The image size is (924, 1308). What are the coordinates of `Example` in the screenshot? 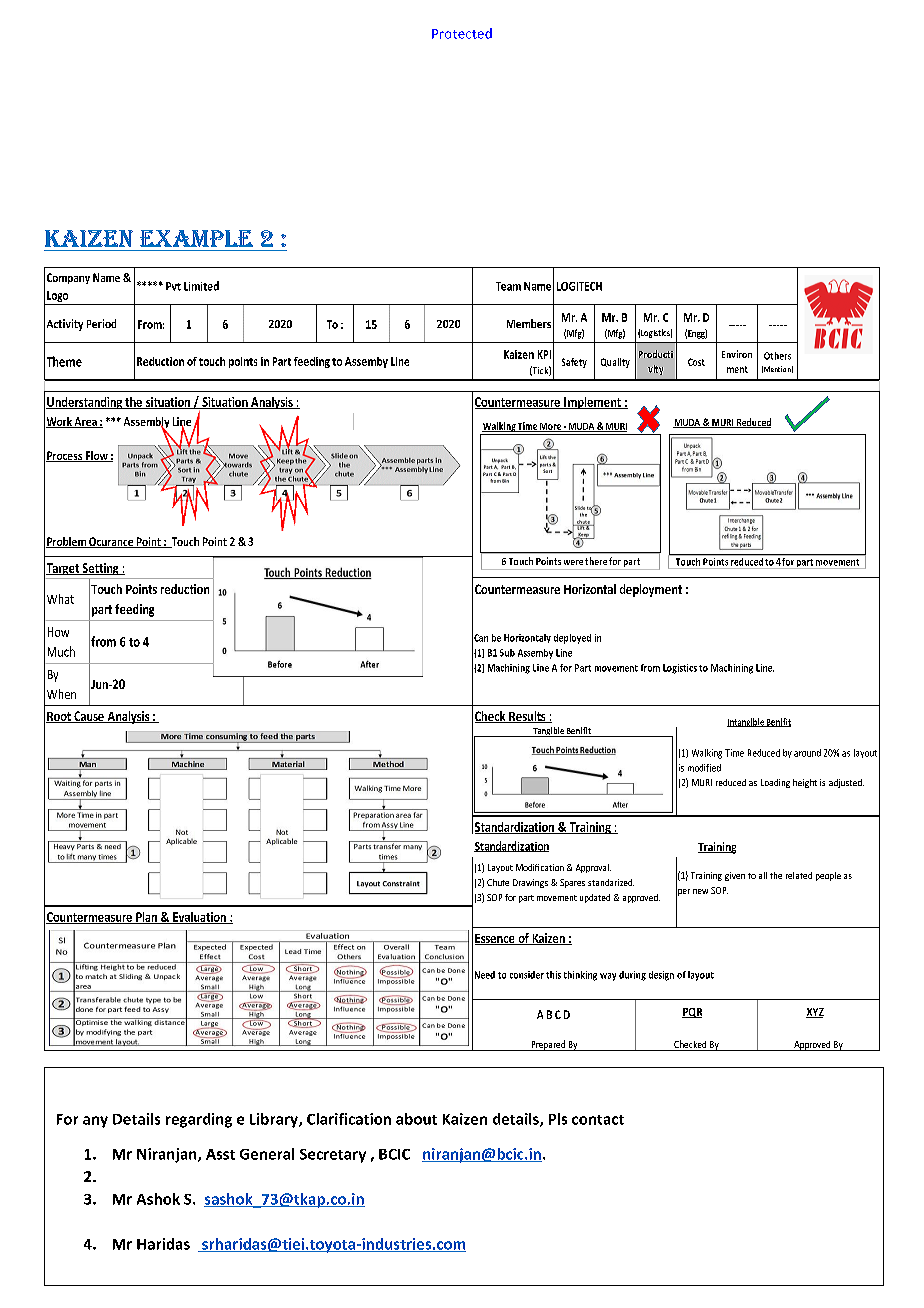 It's located at (196, 238).
